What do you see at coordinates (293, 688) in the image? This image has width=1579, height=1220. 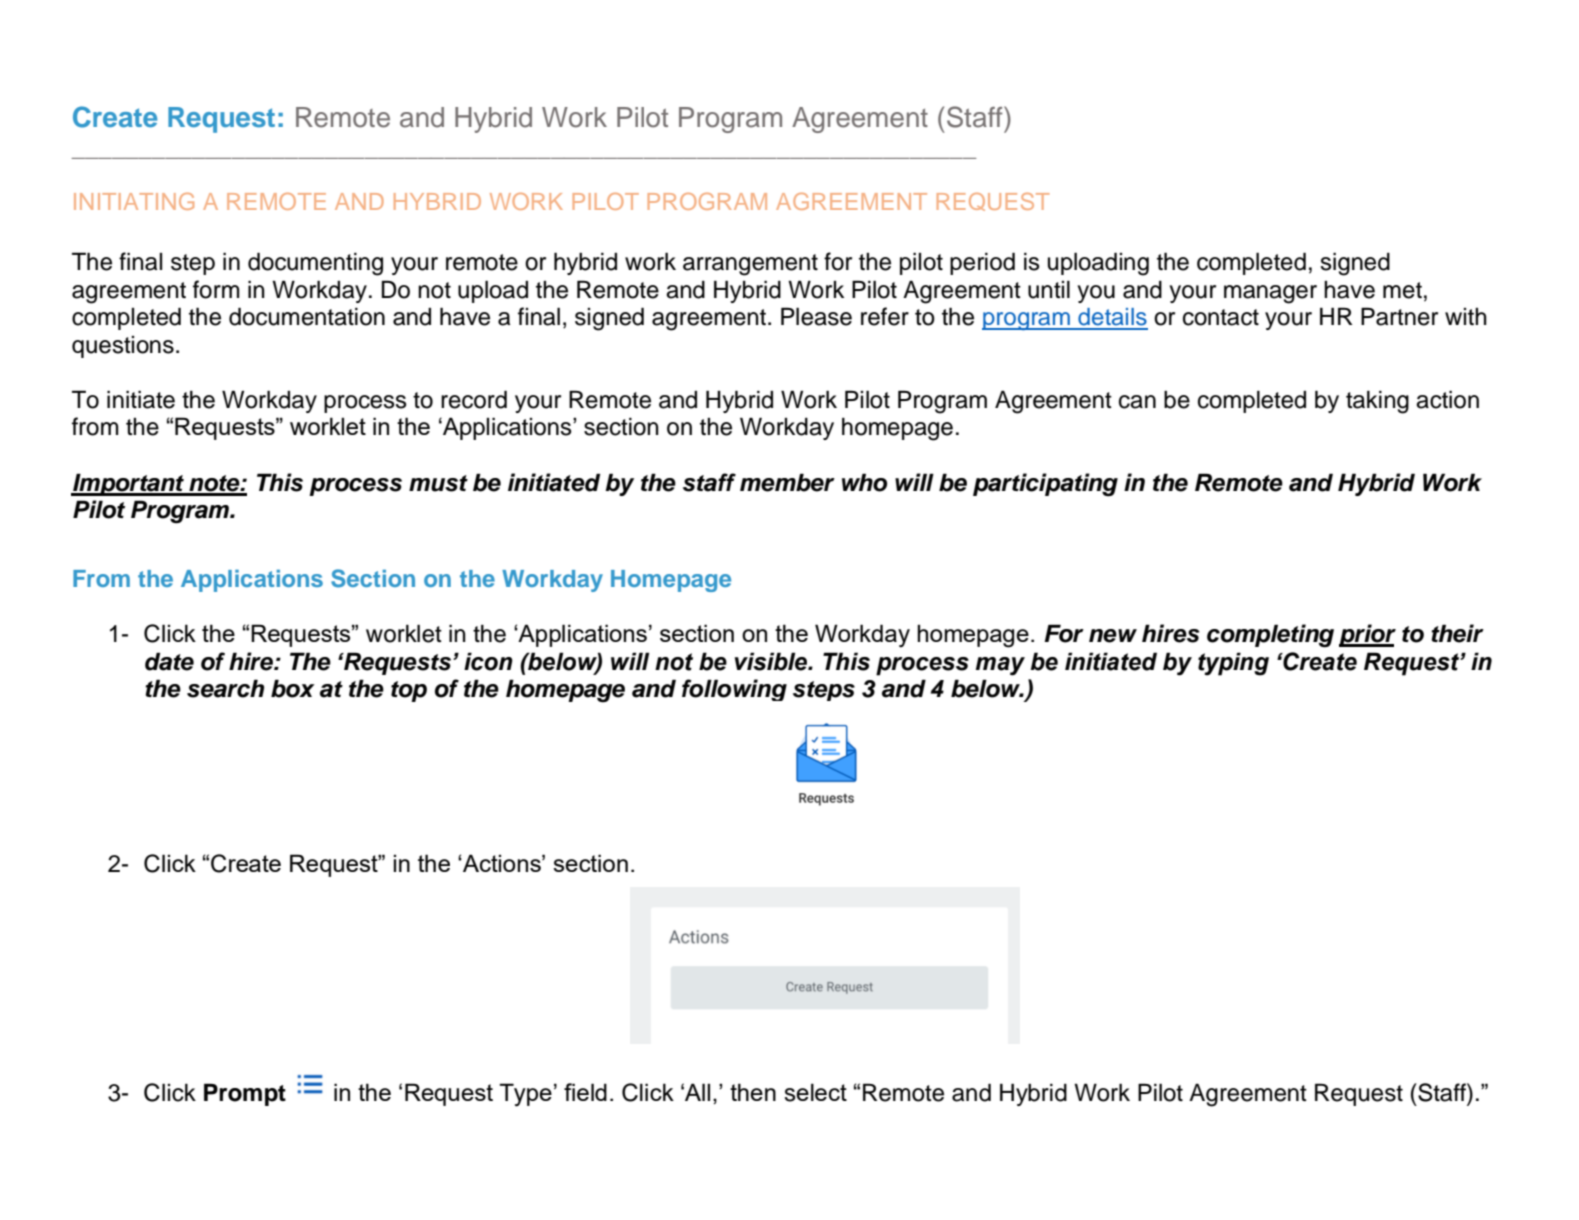 I see `box` at bounding box center [293, 688].
